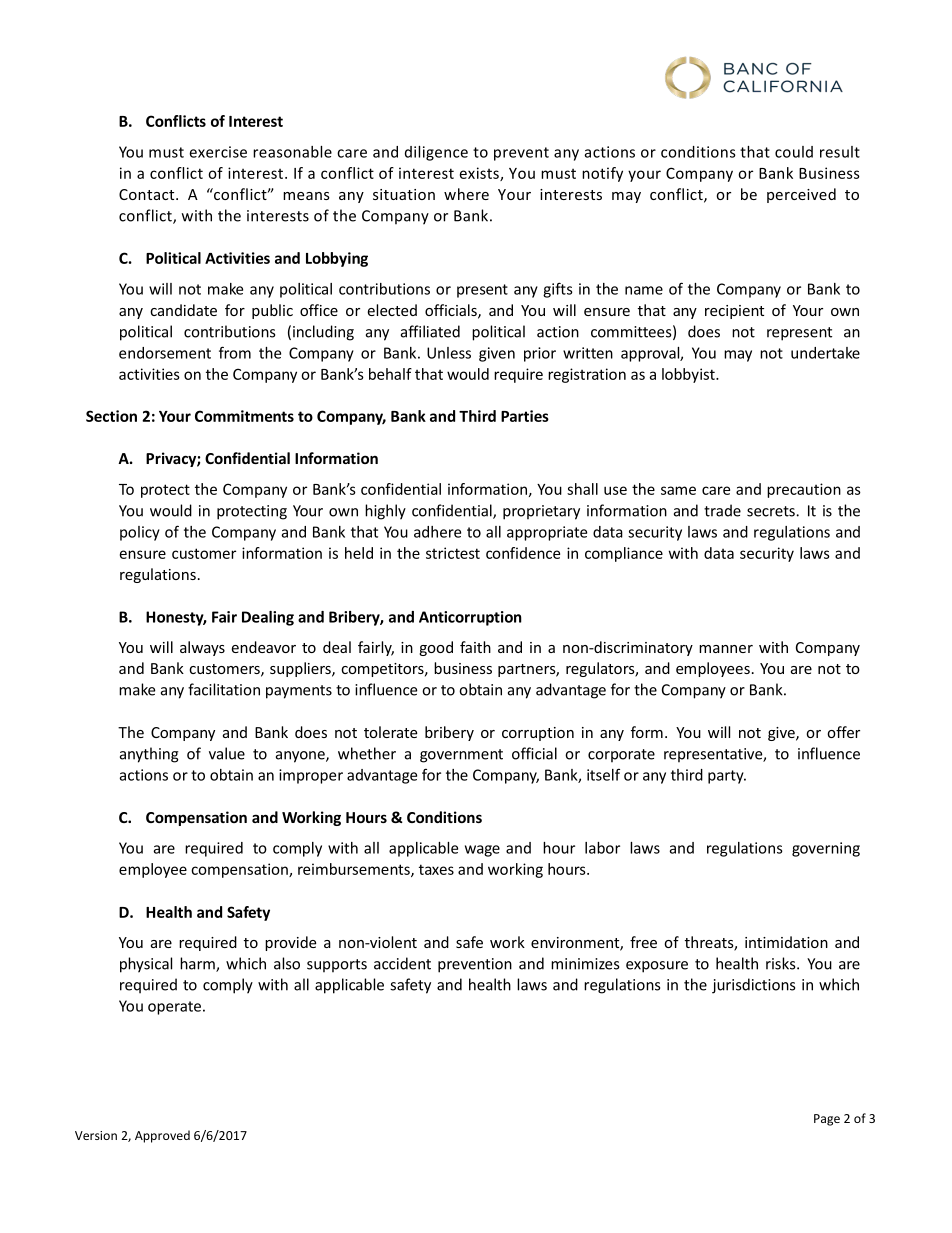 The image size is (952, 1233). I want to click on exists, so click(480, 174).
